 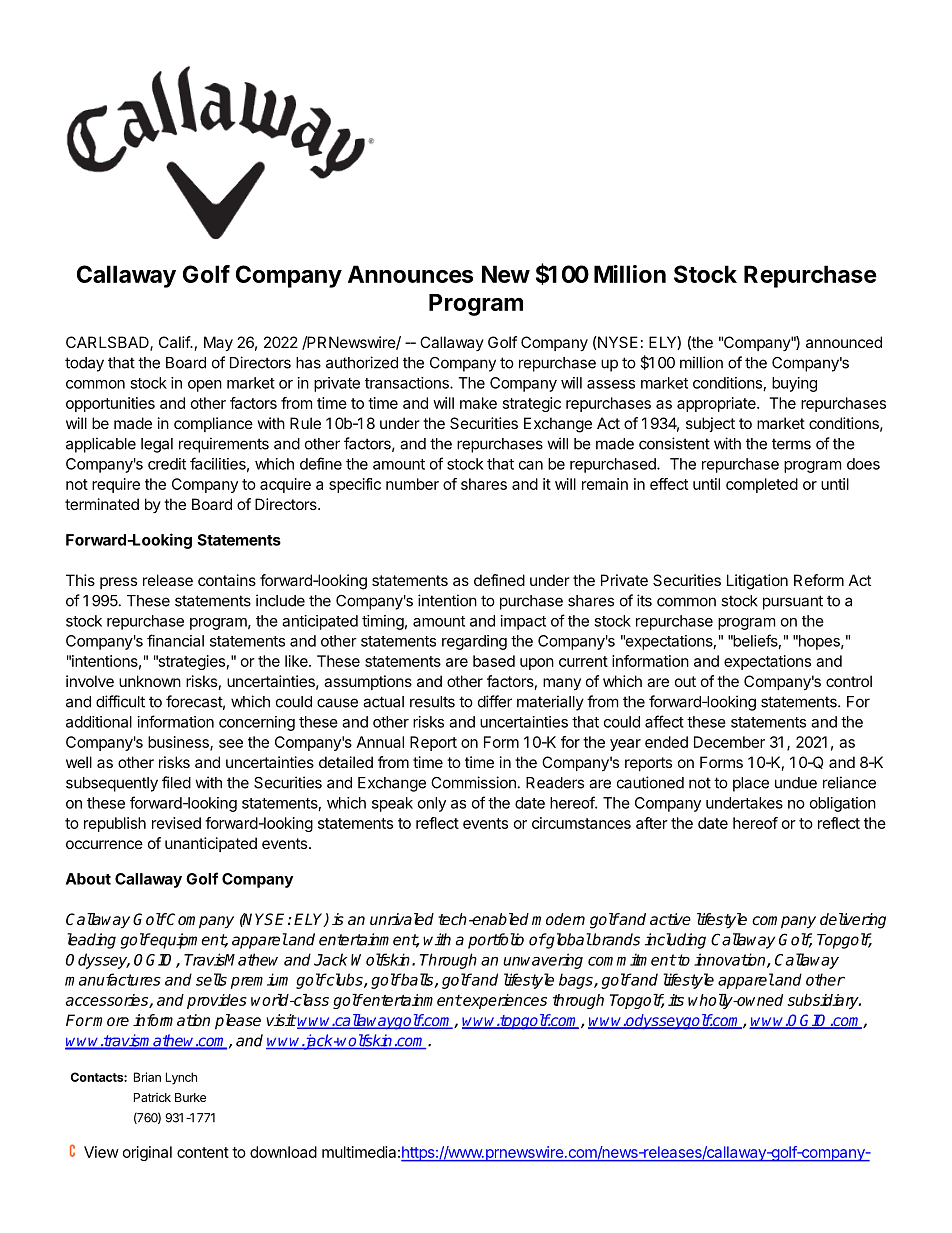 I want to click on Litigation, so click(x=757, y=582).
